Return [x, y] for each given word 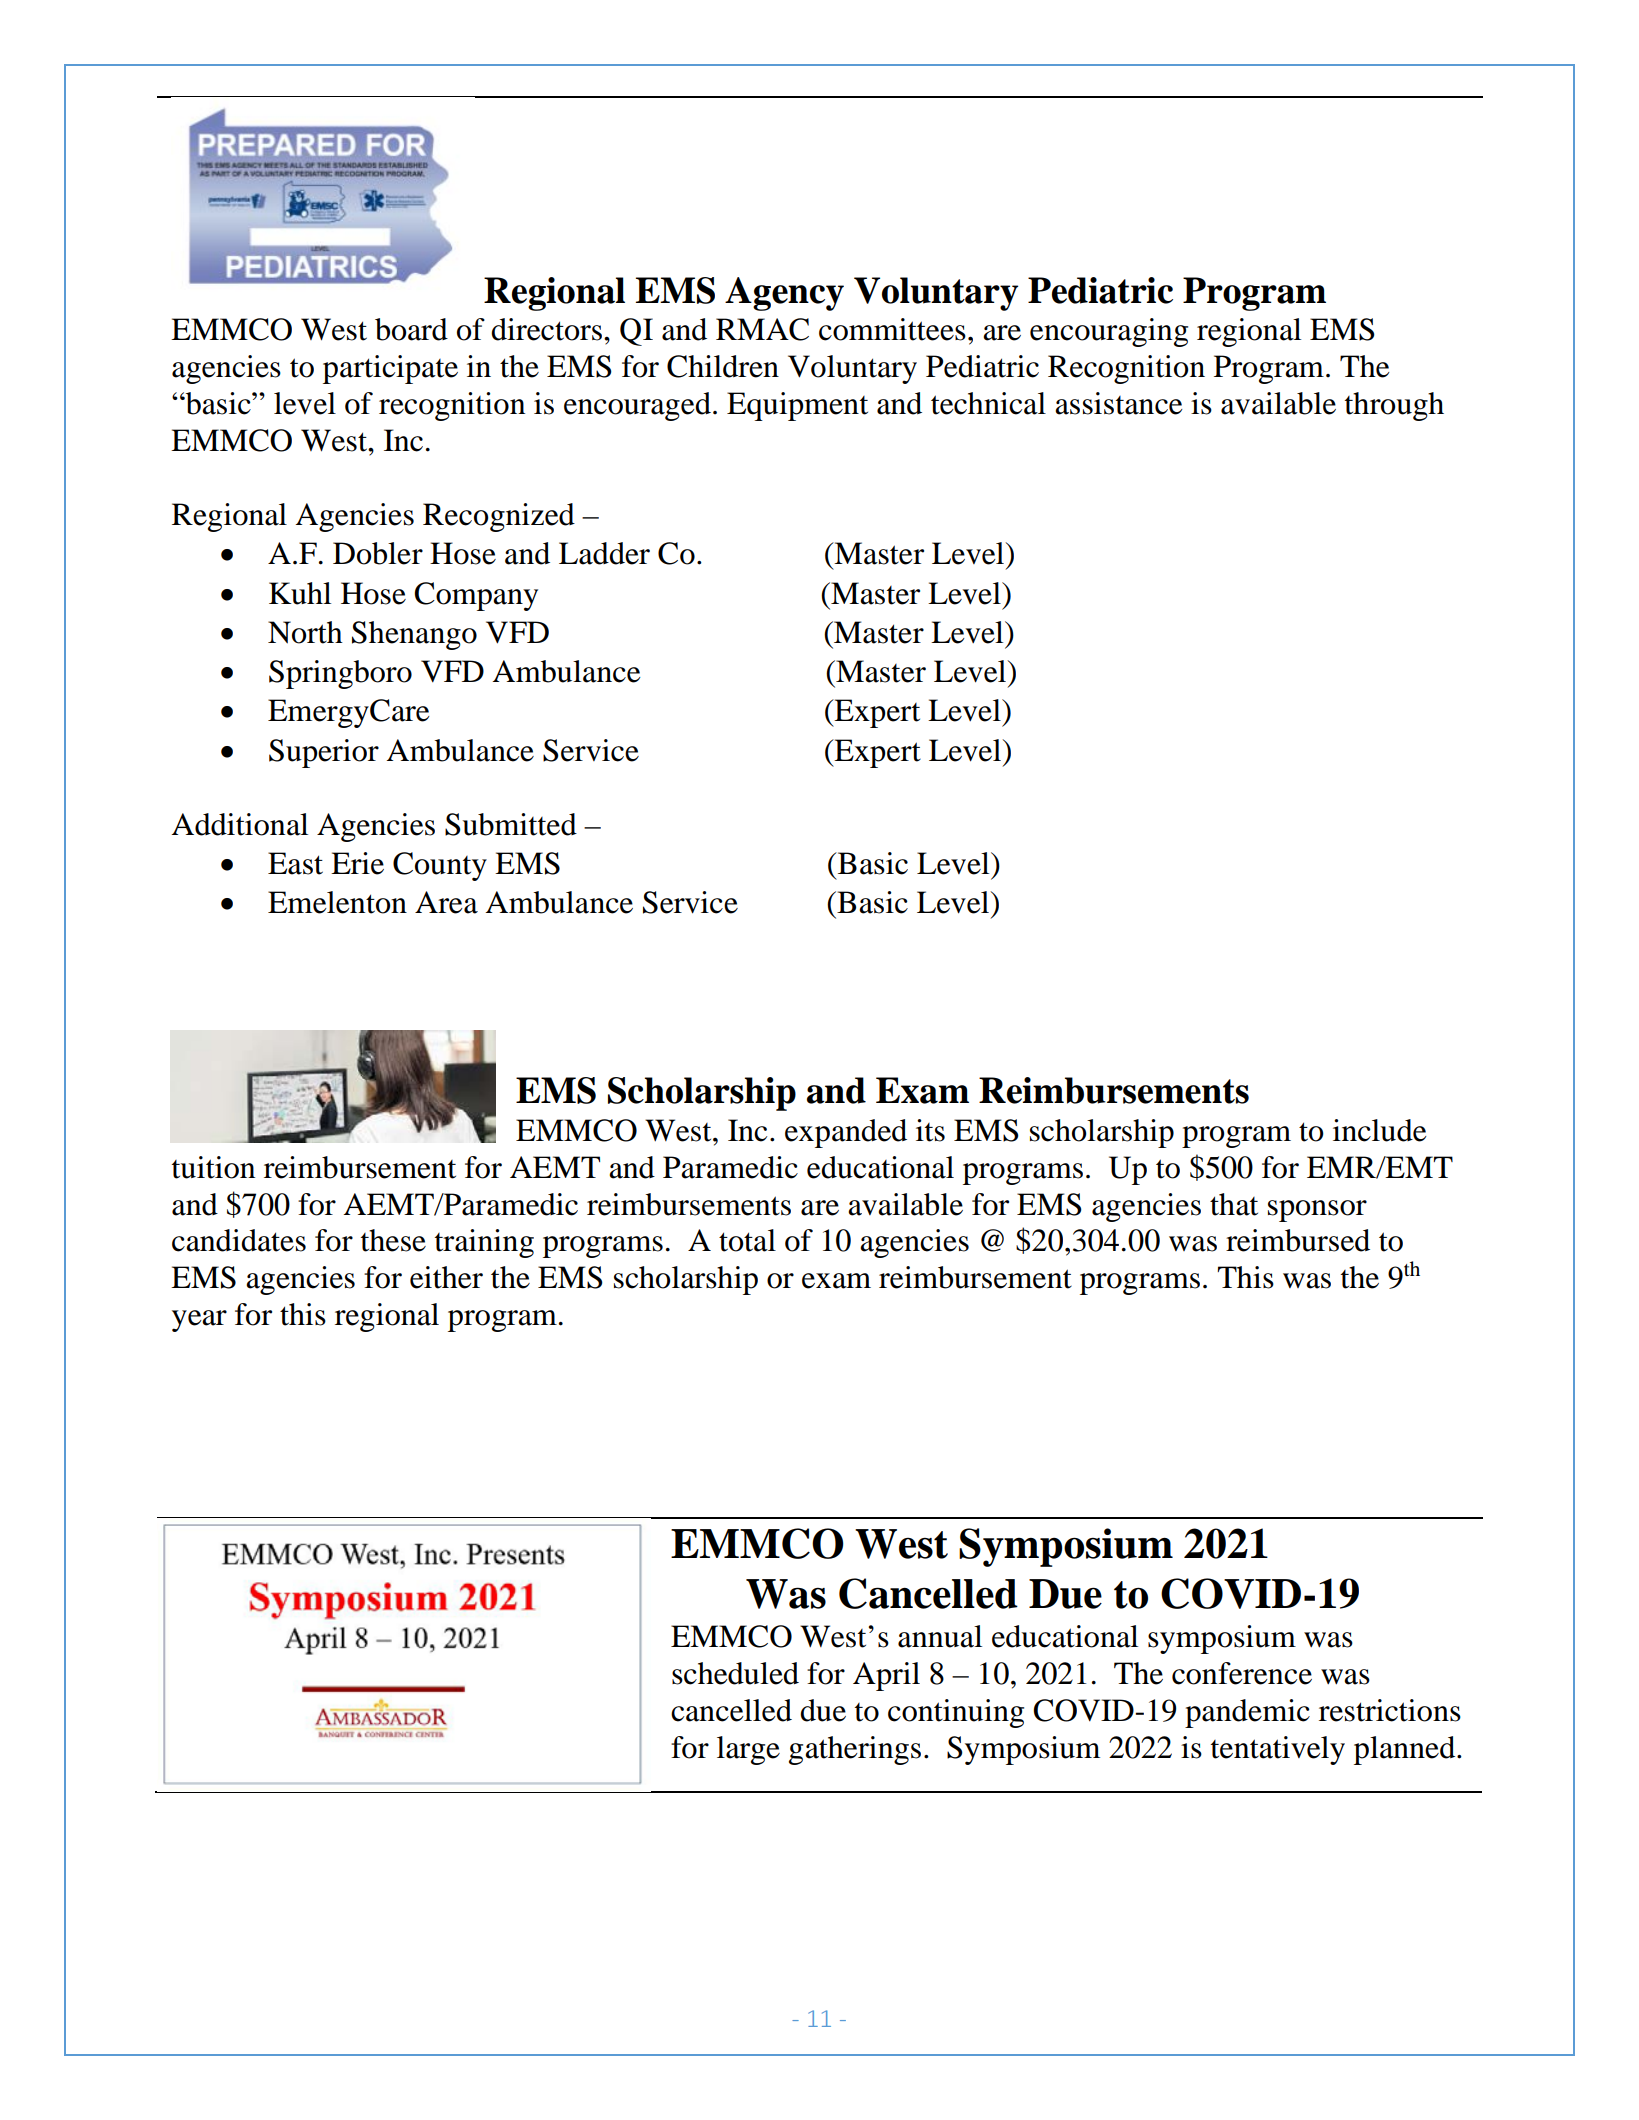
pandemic [1247, 1713]
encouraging [1109, 332]
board [411, 329]
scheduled [735, 1673]
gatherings [855, 1750]
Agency [784, 294]
